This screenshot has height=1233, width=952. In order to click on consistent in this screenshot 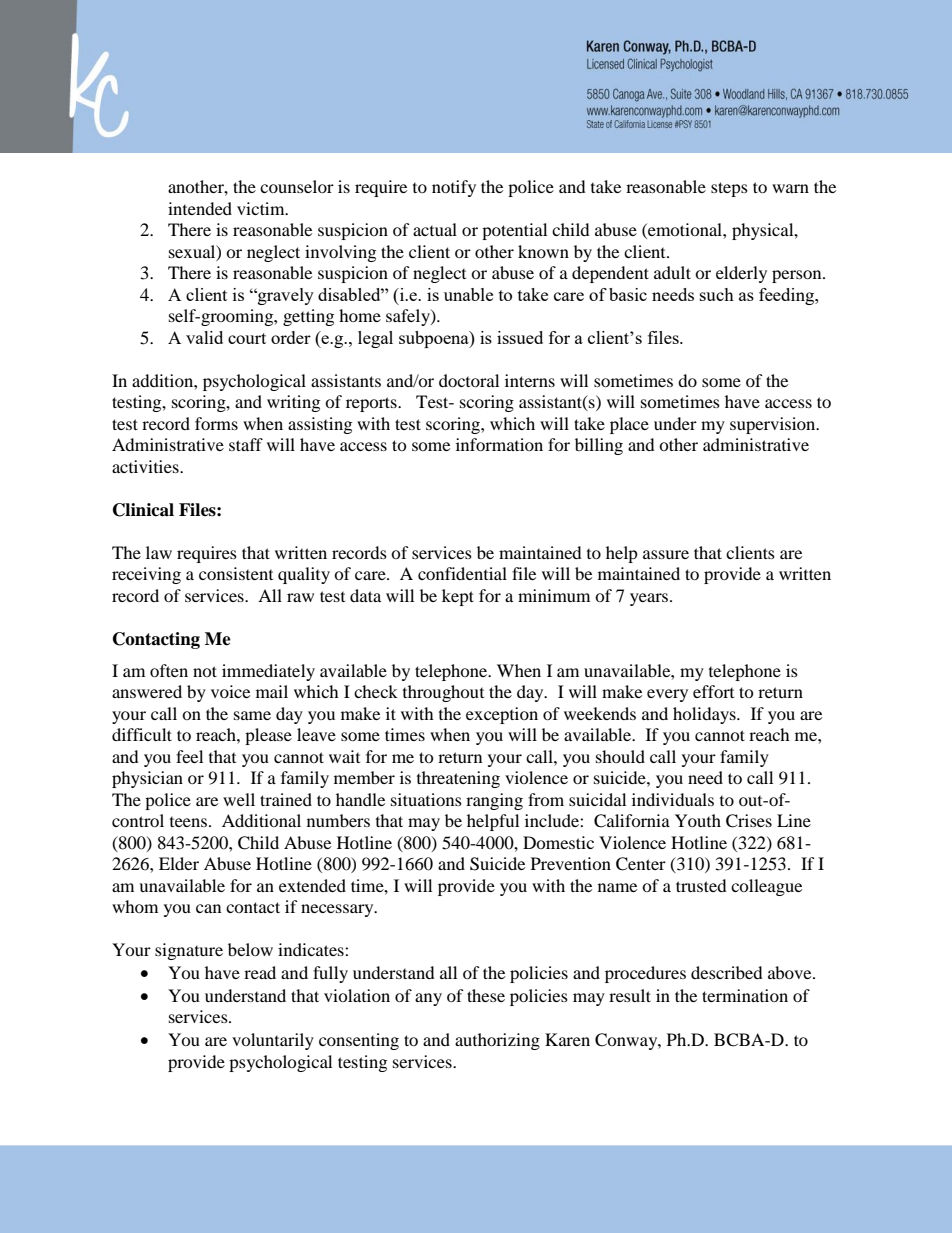, I will do `click(236, 573)`.
